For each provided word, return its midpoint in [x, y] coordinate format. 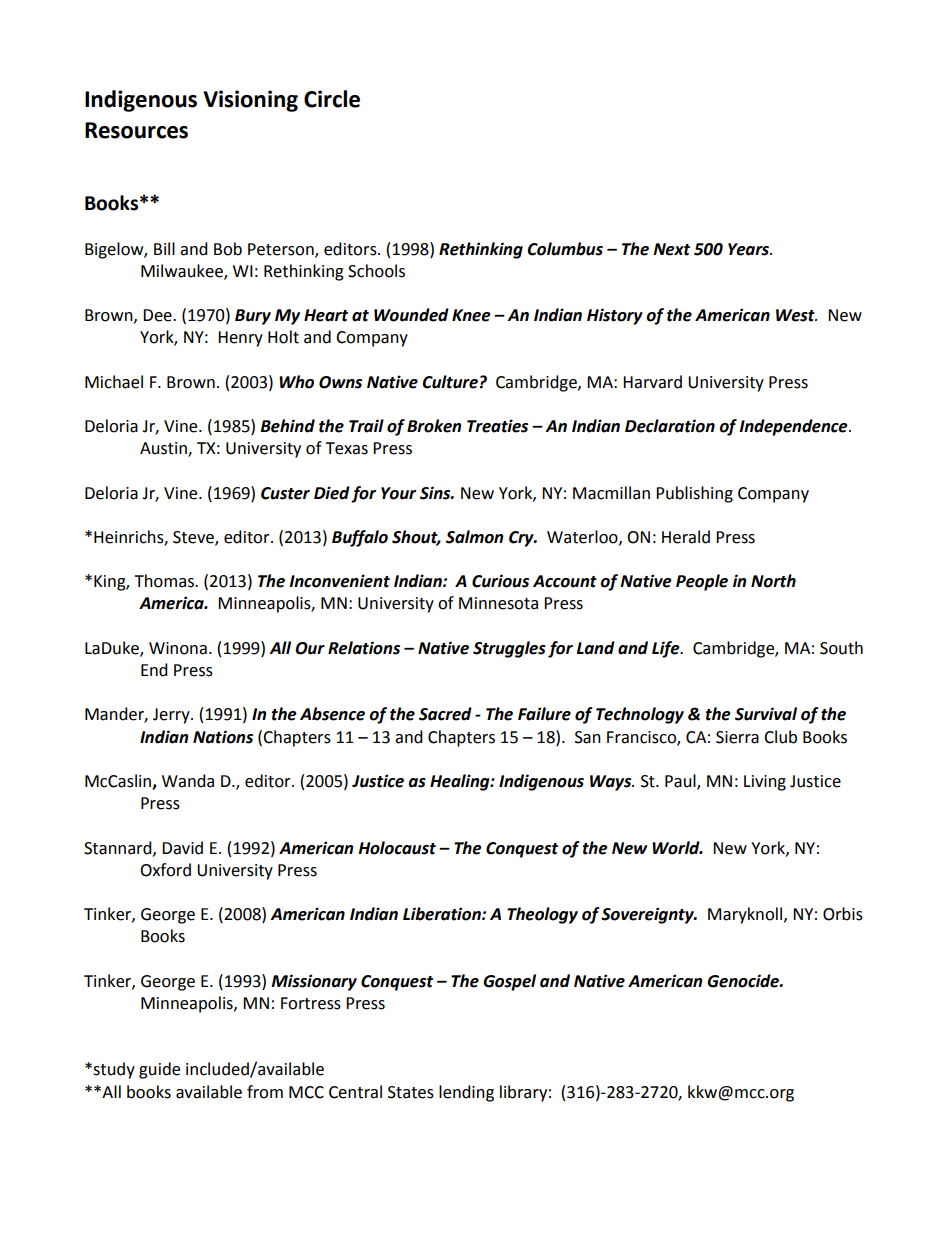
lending [466, 1093]
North [773, 581]
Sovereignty [648, 915]
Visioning [250, 101]
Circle [332, 99]
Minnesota [498, 603]
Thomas [165, 581]
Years [750, 249]
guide [159, 1070]
